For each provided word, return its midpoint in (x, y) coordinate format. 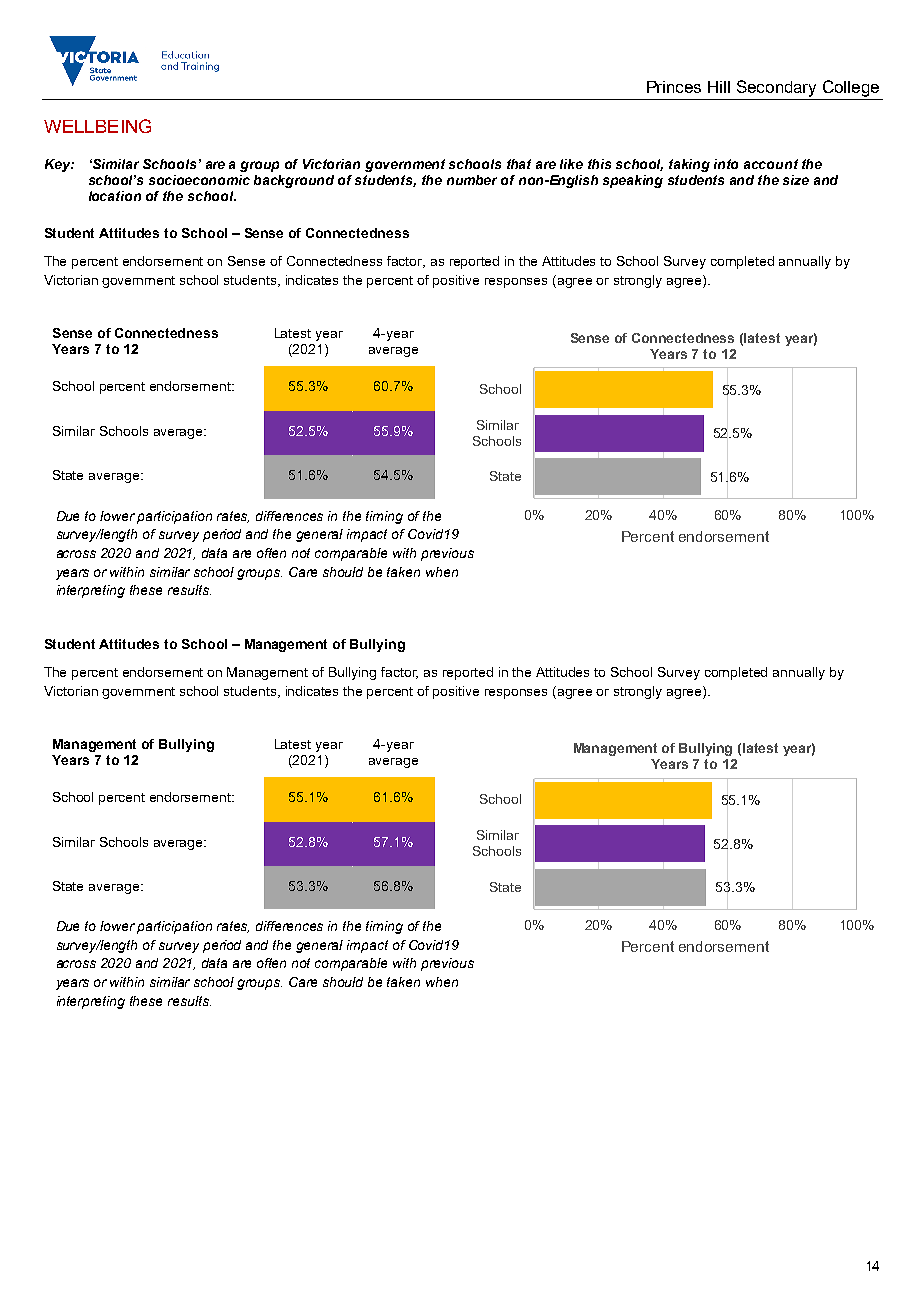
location (115, 196)
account (771, 164)
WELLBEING (97, 126)
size (796, 180)
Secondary (776, 88)
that (519, 164)
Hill (719, 87)
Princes (674, 87)
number (472, 180)
